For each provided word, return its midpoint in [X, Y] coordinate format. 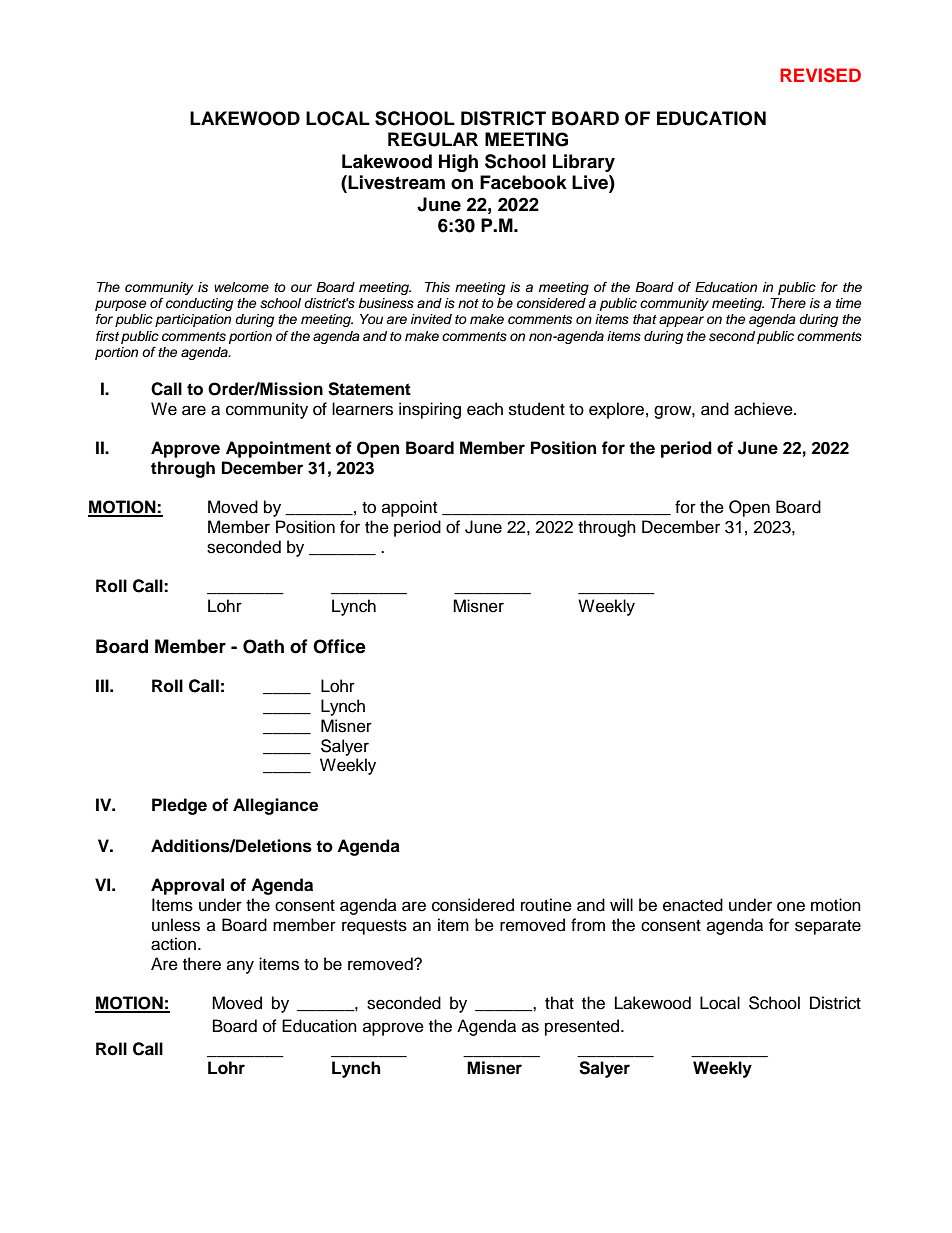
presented [583, 1027]
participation [193, 320]
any [240, 967]
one [791, 906]
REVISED [820, 75]
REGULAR [433, 139]
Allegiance [275, 806]
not [468, 303]
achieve [764, 409]
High [458, 163]
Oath [263, 646]
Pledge [179, 806]
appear [681, 321]
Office [339, 646]
